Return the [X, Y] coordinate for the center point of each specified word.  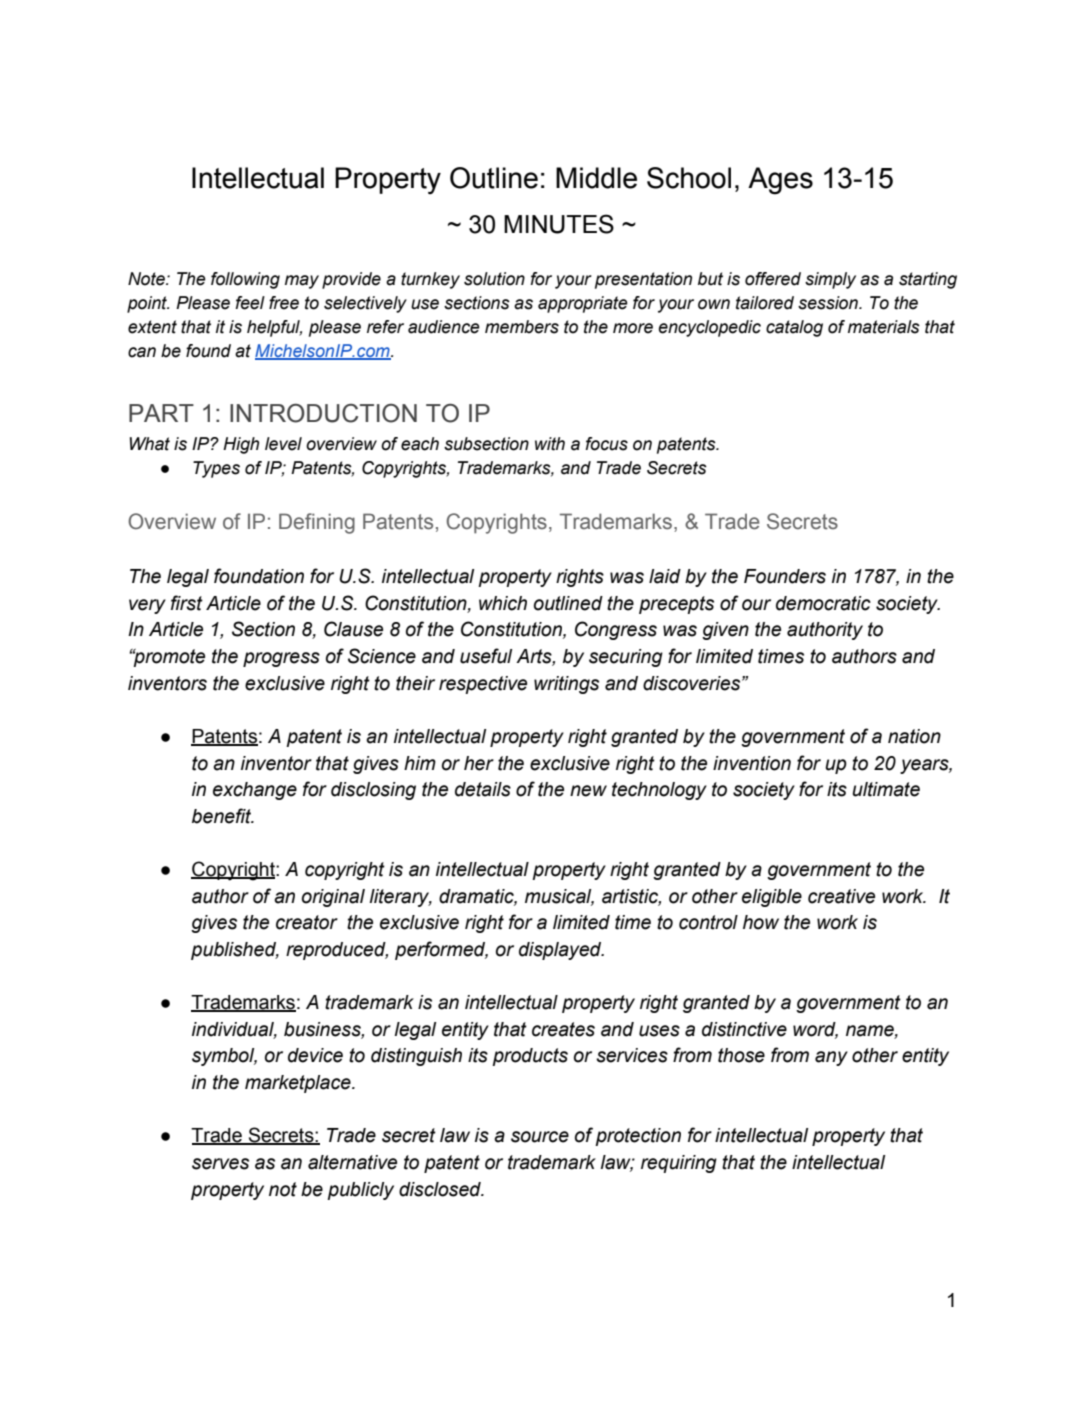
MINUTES [559, 224]
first [187, 603]
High [241, 445]
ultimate [886, 789]
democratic [823, 603]
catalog [794, 328]
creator [307, 922]
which [503, 603]
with [550, 444]
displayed [561, 951]
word [815, 1030]
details [483, 789]
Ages [780, 181]
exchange [255, 791]
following [245, 280]
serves [220, 1164]
